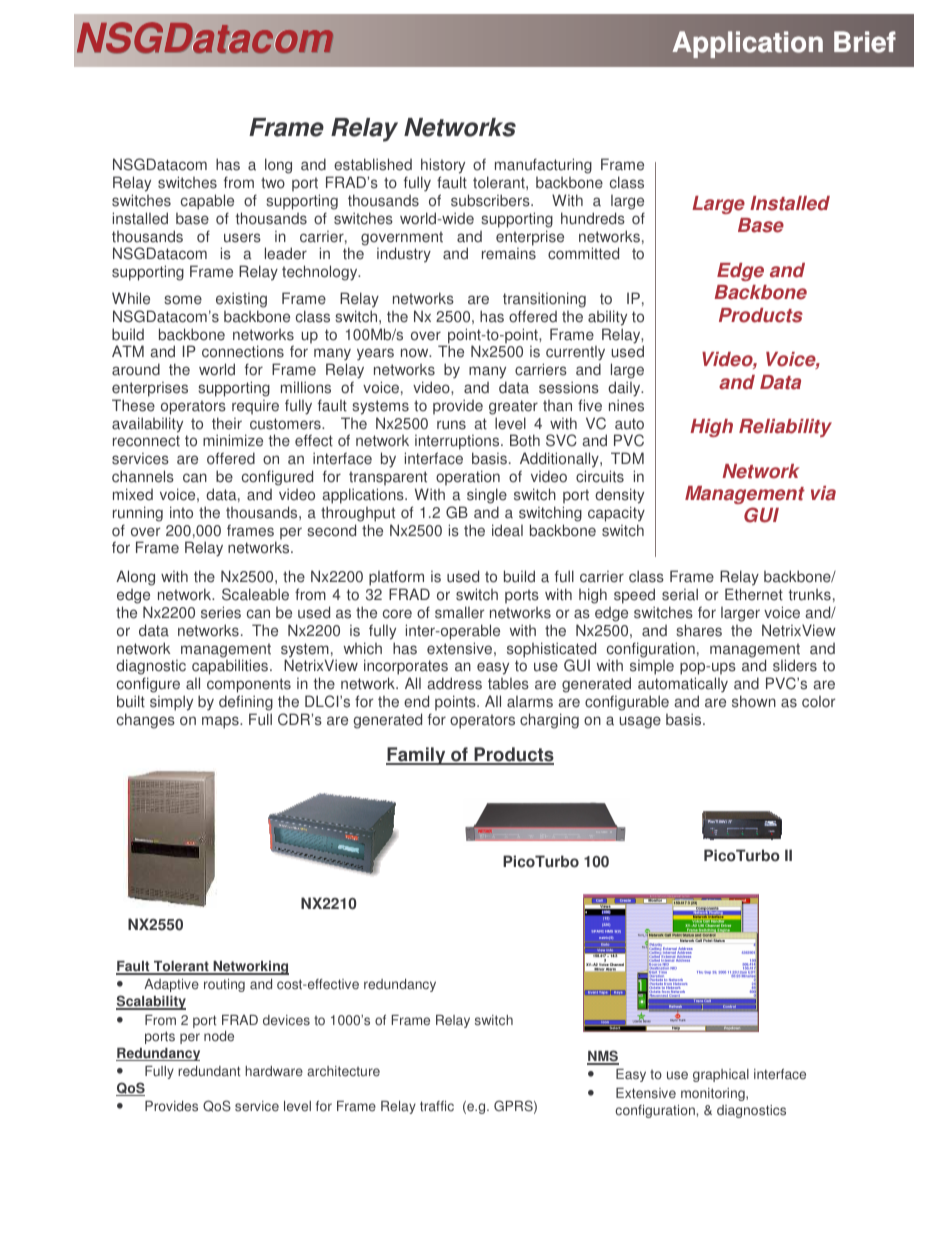 This document has height=1233, width=952. Describe the element at coordinates (207, 202) in the document. I see `capable` at that location.
